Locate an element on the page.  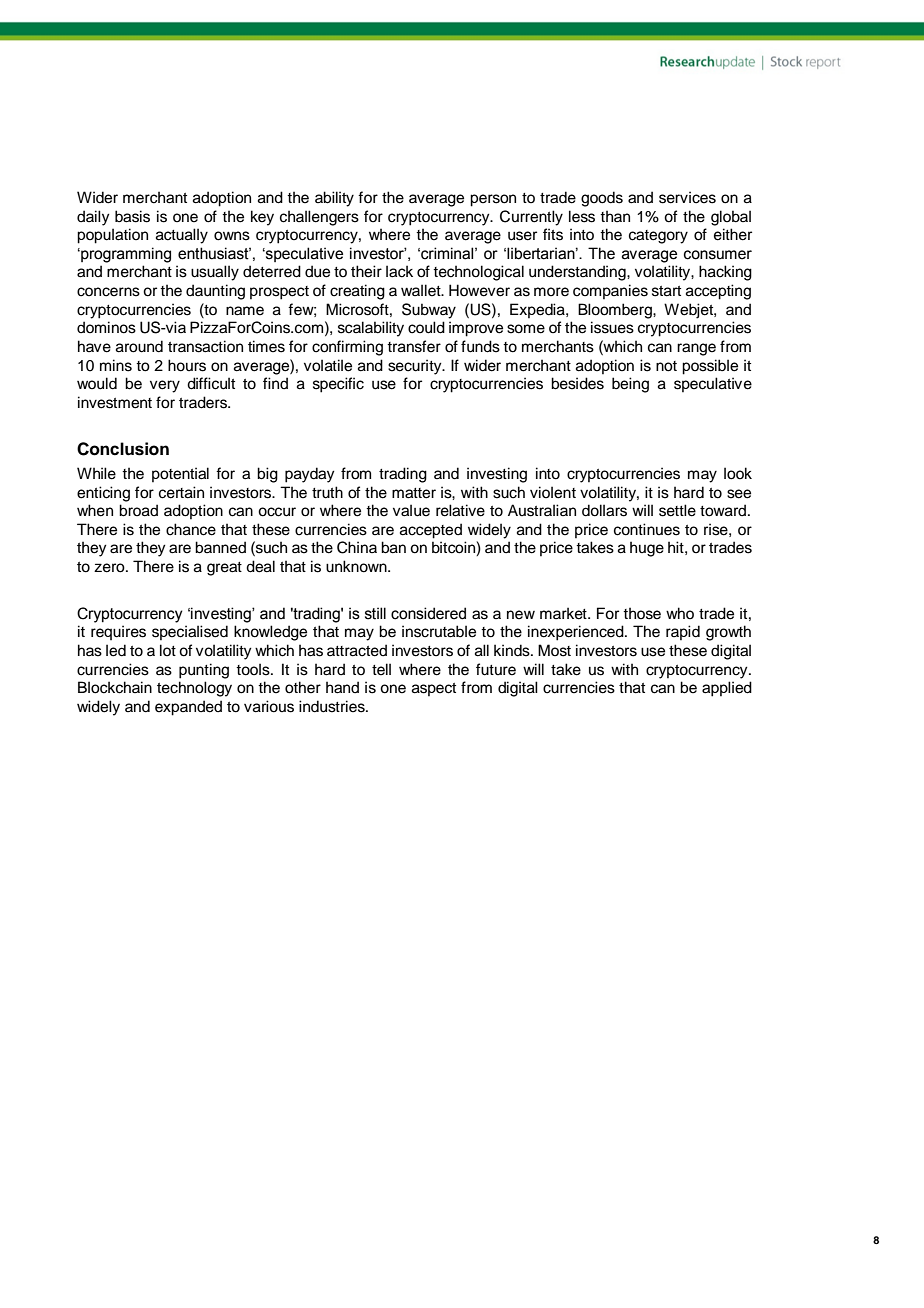
services is located at coordinates (687, 197).
